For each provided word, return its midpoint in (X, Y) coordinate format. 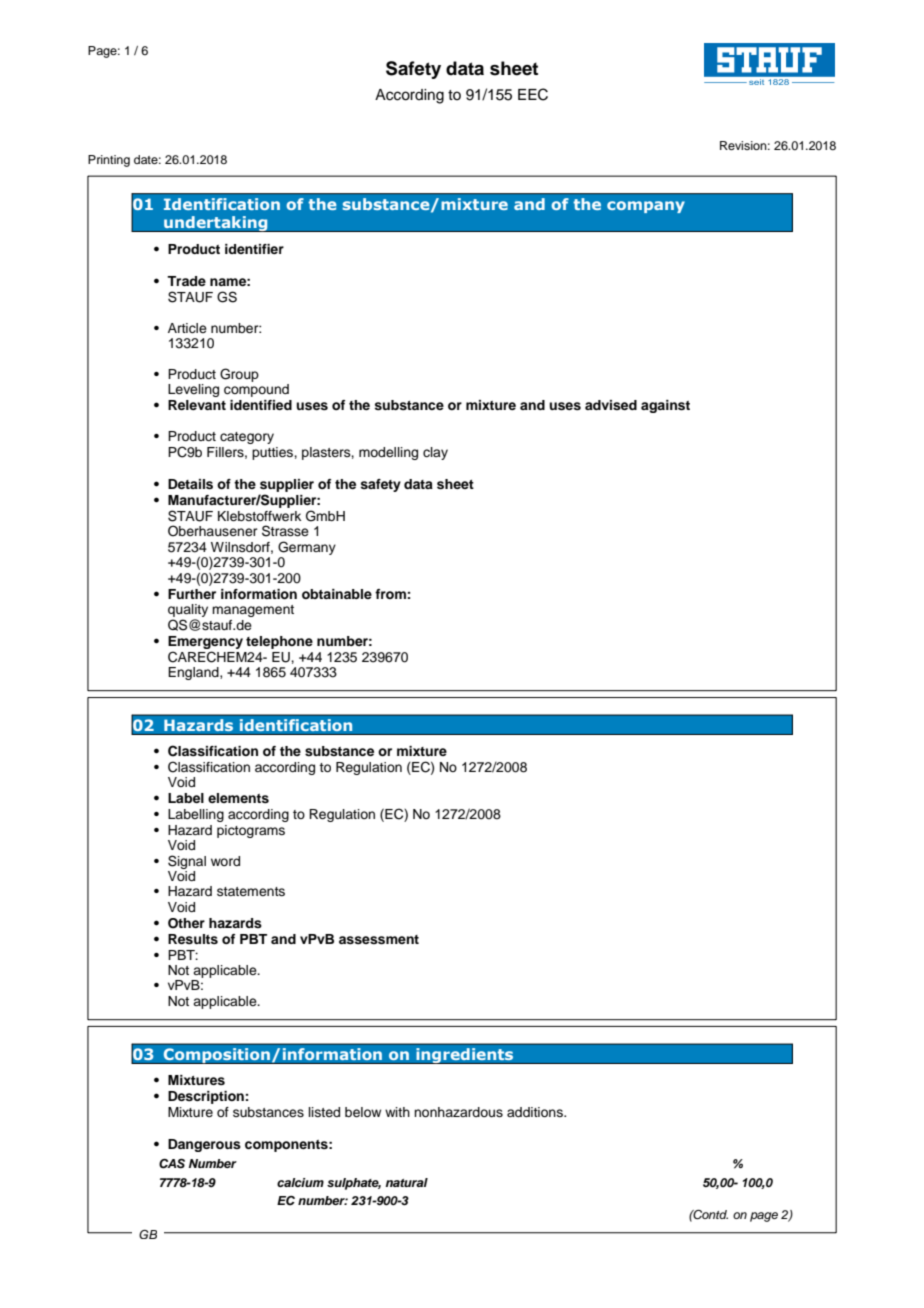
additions (536, 1112)
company (646, 207)
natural (406, 1182)
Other (186, 923)
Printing (109, 161)
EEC (533, 94)
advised (611, 405)
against (665, 406)
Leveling (193, 390)
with (397, 1112)
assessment (379, 940)
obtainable (337, 594)
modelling (388, 453)
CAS (172, 1164)
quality (188, 612)
